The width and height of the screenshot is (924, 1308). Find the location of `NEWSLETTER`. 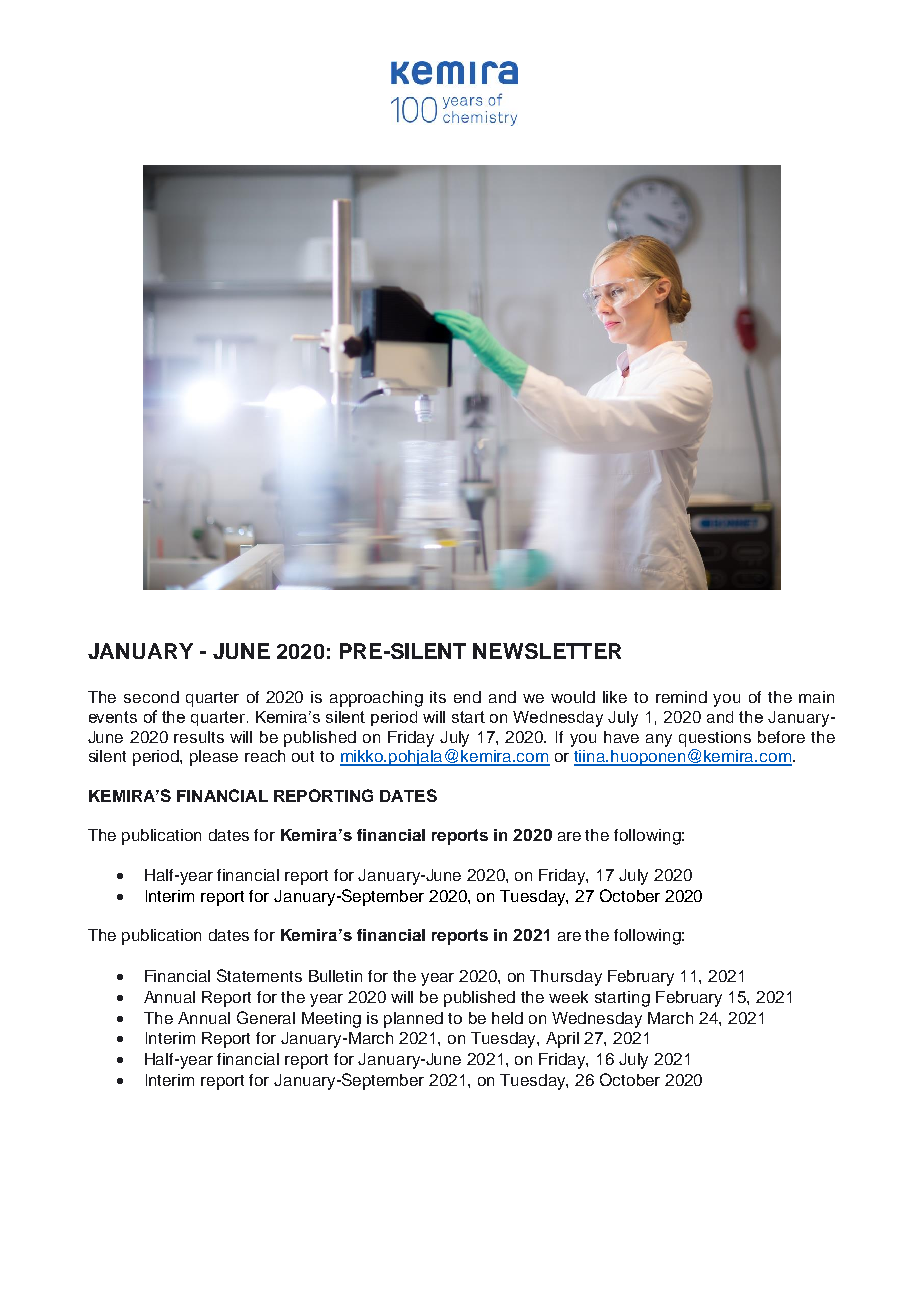

NEWSLETTER is located at coordinates (547, 651).
